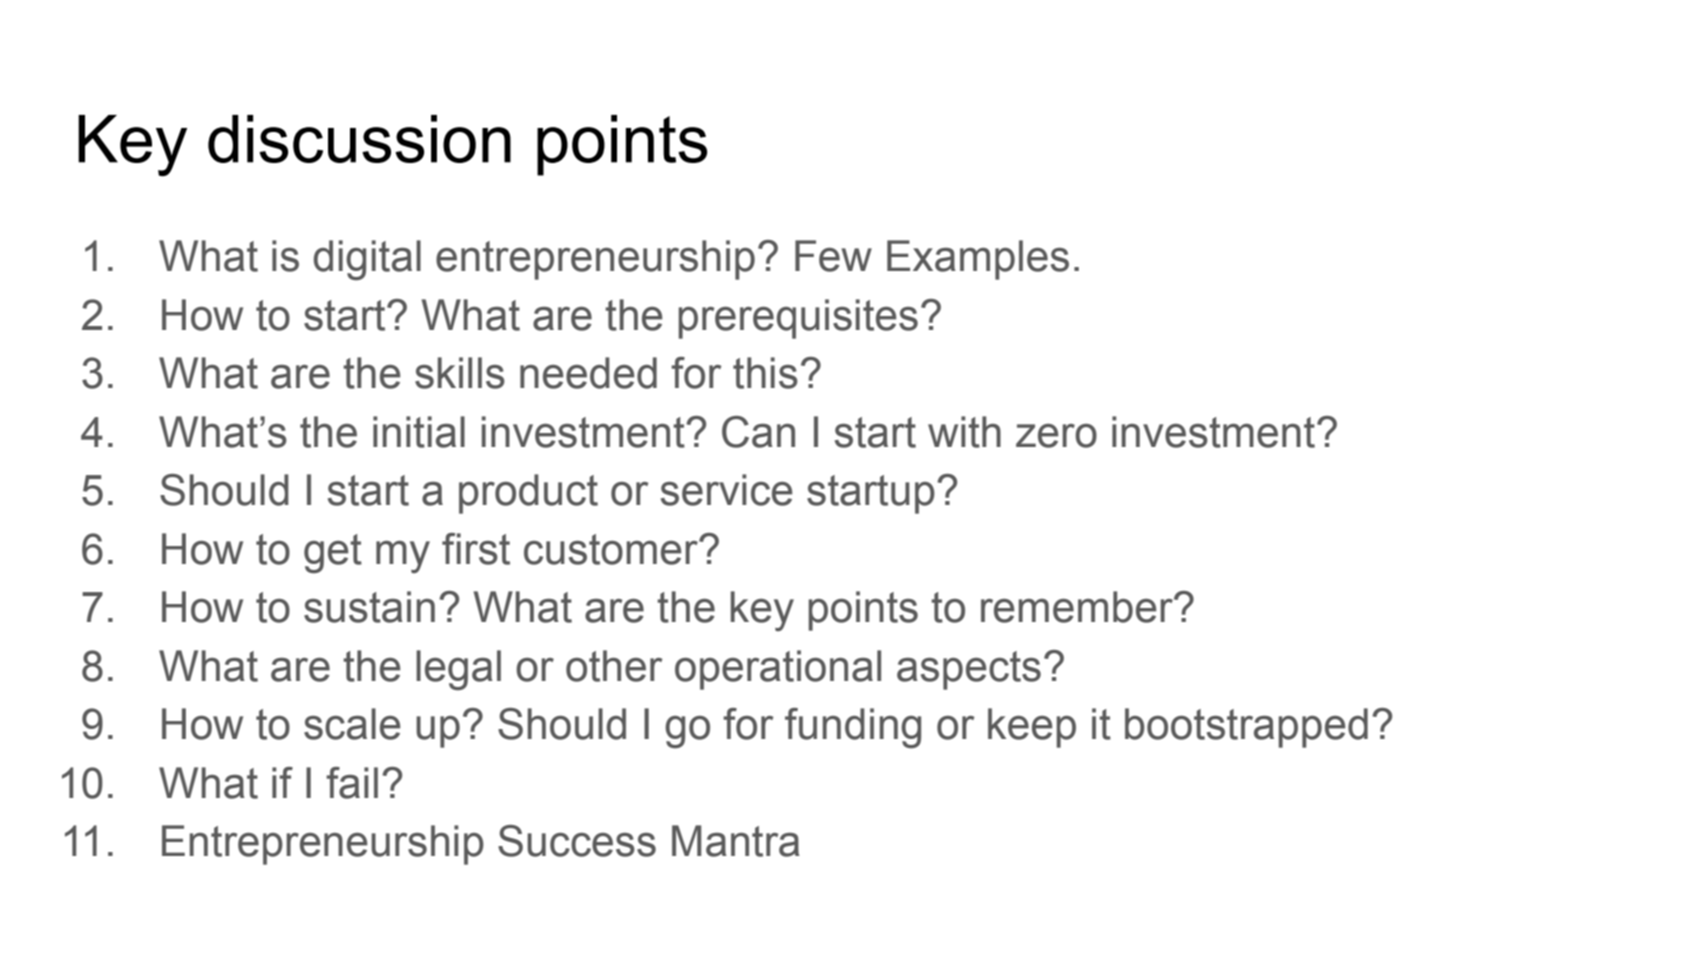  Describe the element at coordinates (419, 432) in the document. I see `initial` at that location.
